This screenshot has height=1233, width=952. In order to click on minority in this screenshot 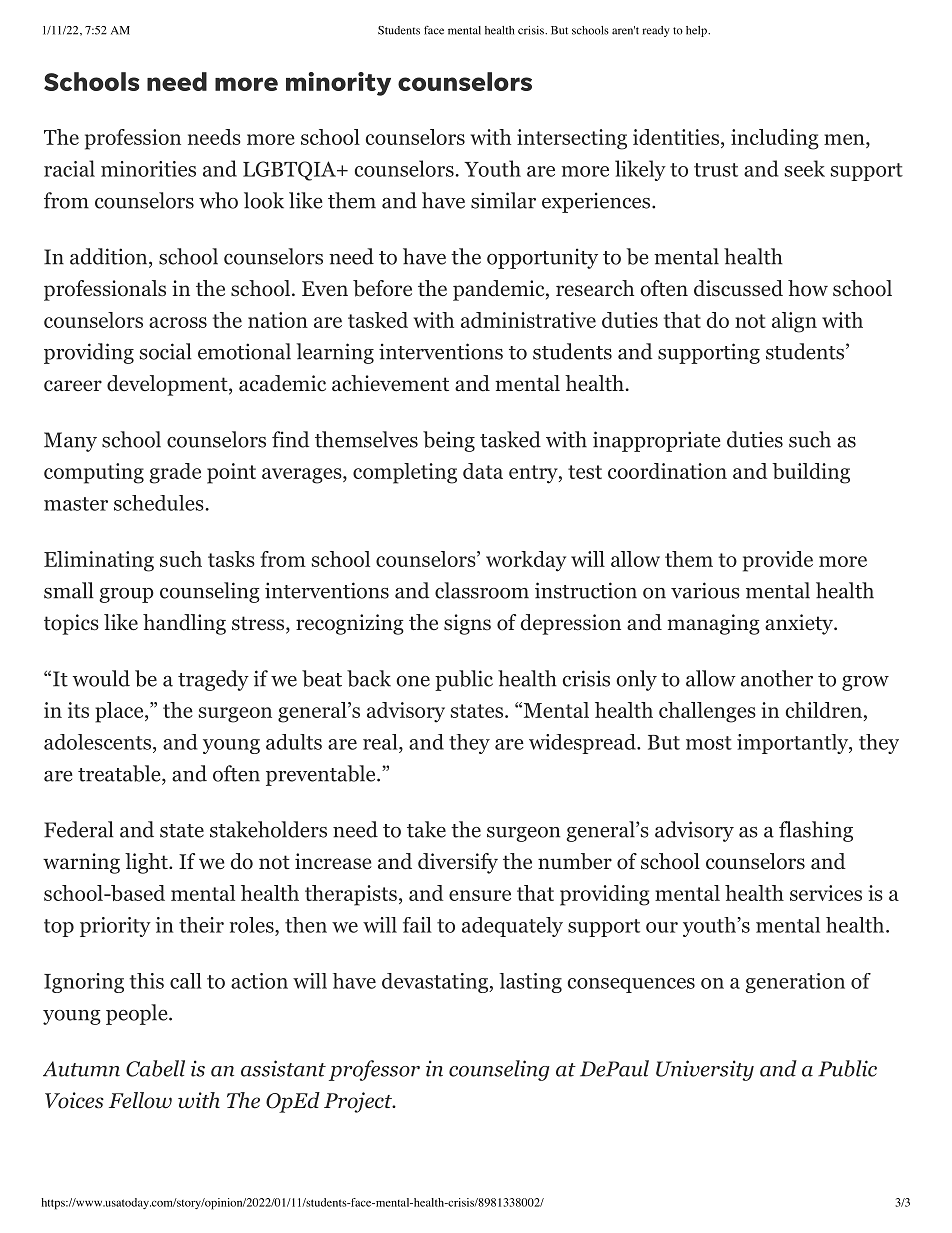, I will do `click(338, 84)`.
